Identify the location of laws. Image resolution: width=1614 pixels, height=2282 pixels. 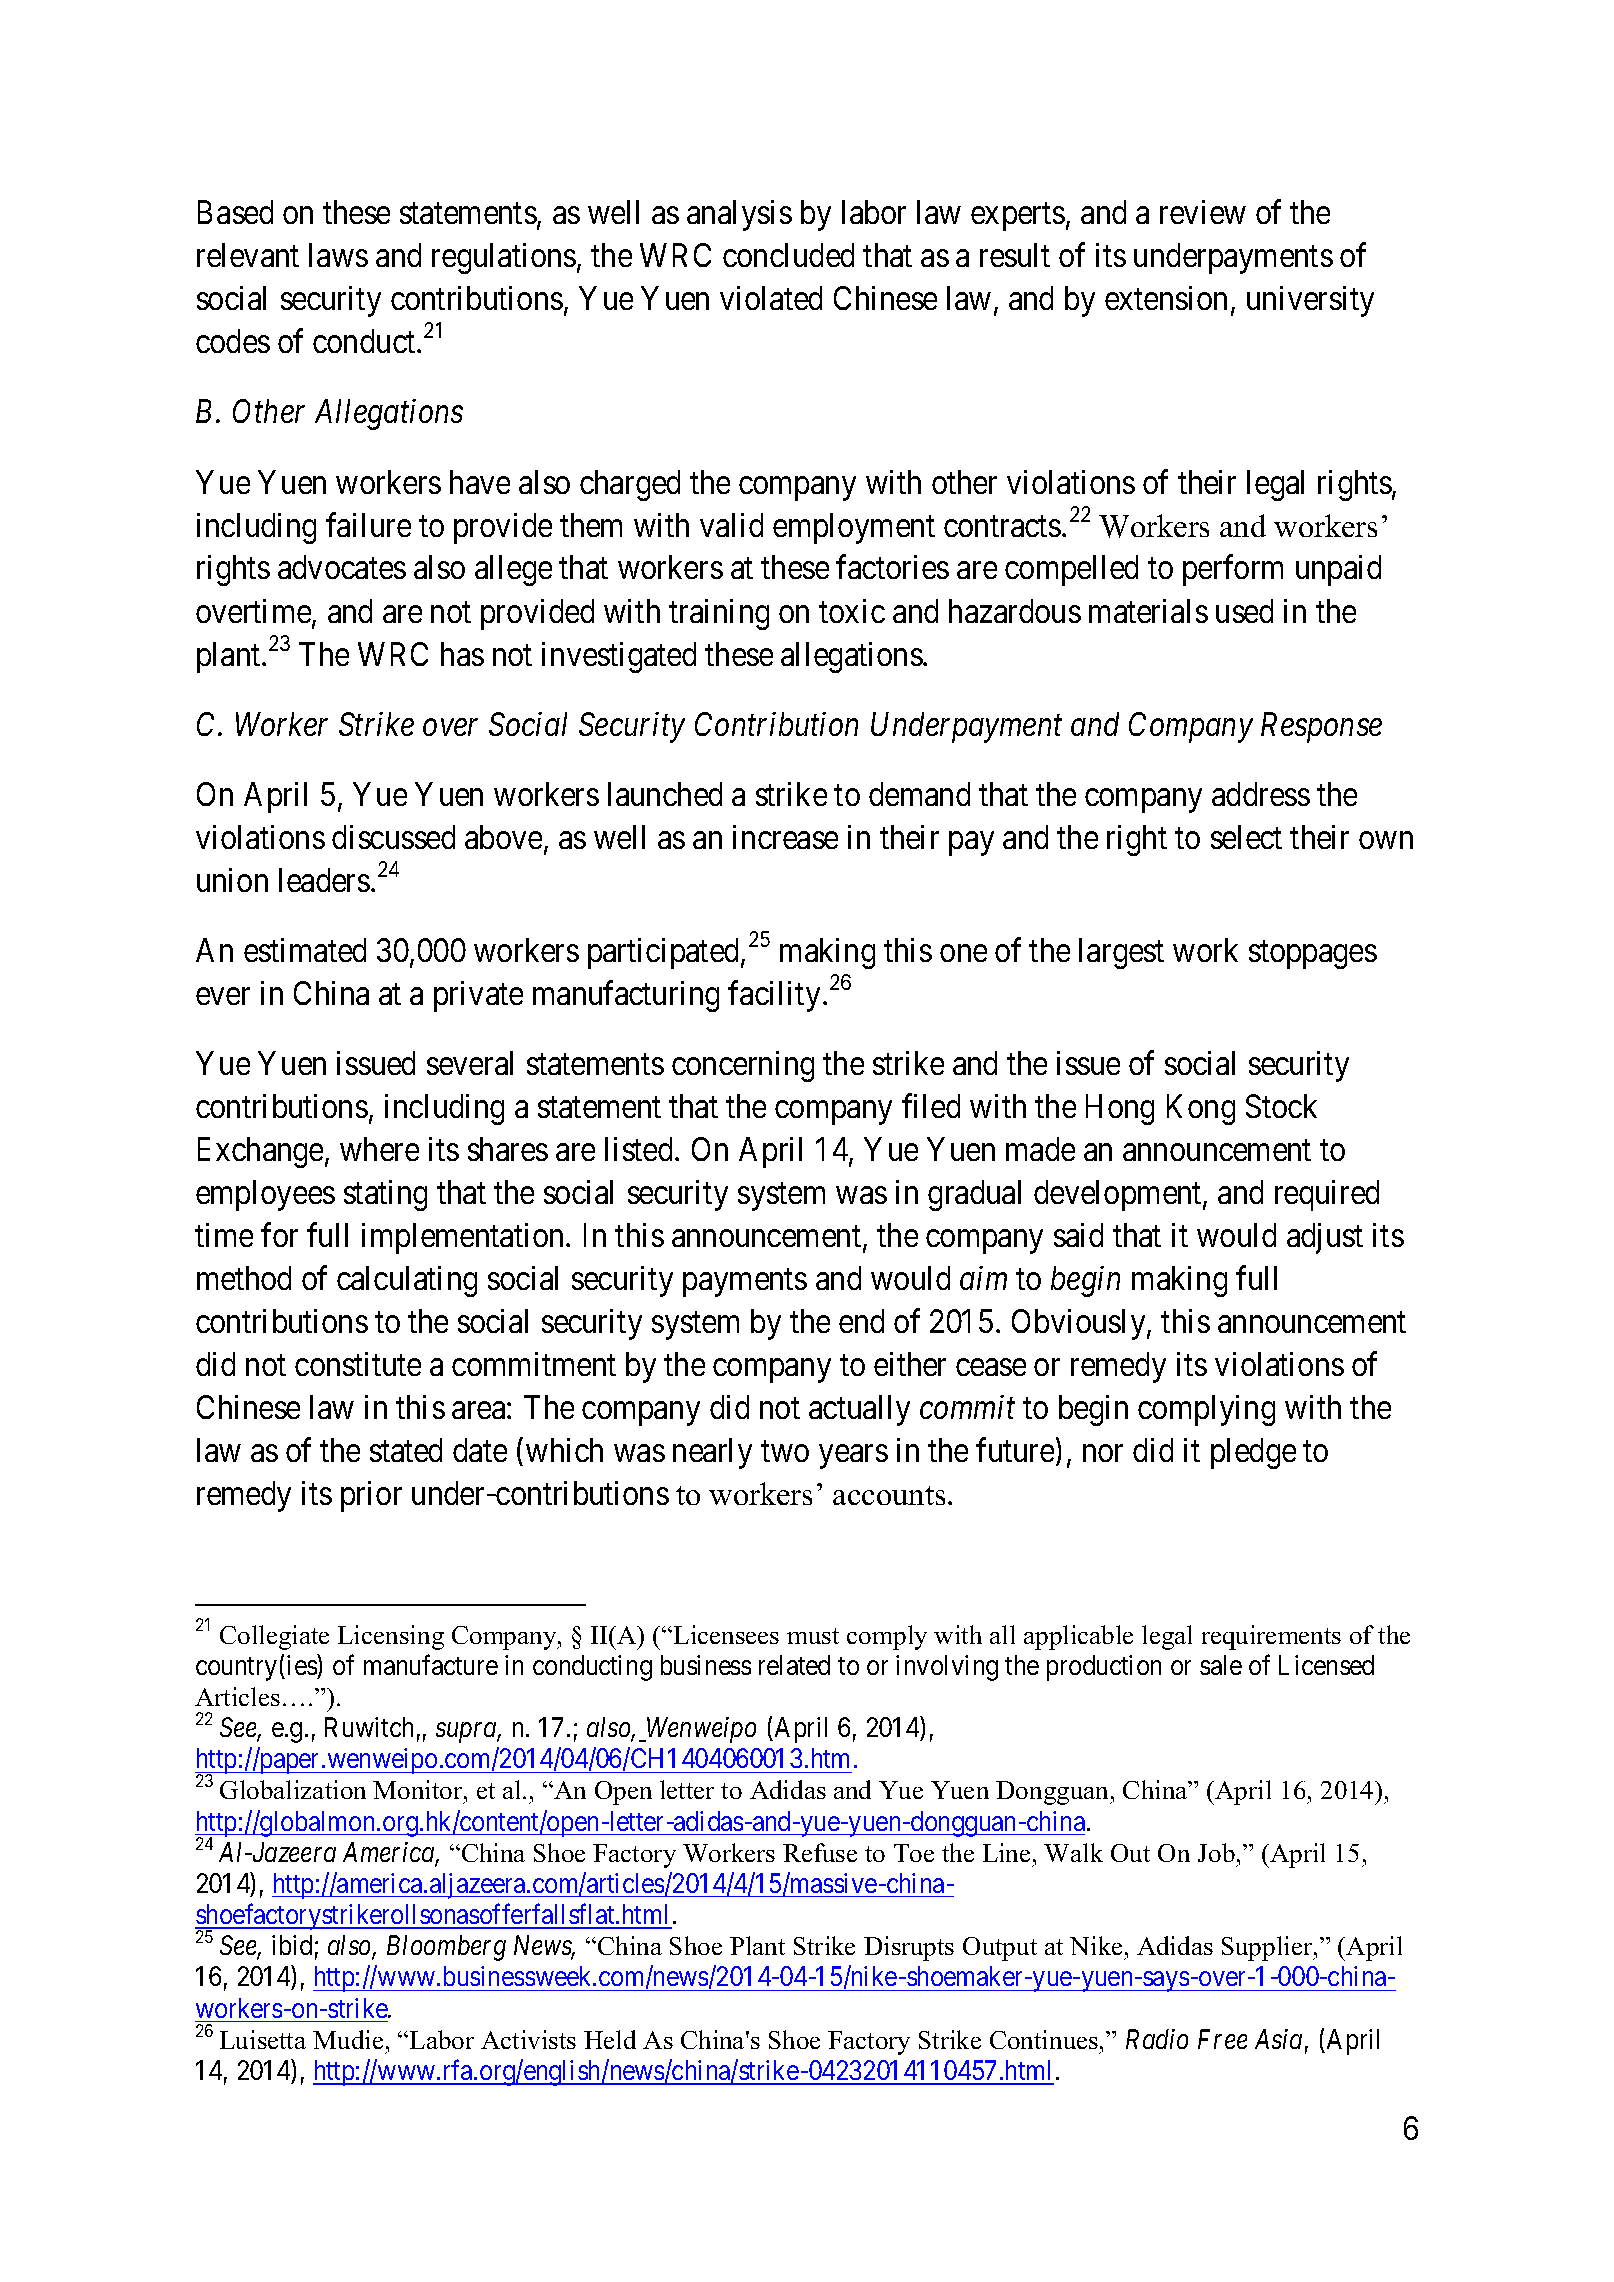
(338, 255).
